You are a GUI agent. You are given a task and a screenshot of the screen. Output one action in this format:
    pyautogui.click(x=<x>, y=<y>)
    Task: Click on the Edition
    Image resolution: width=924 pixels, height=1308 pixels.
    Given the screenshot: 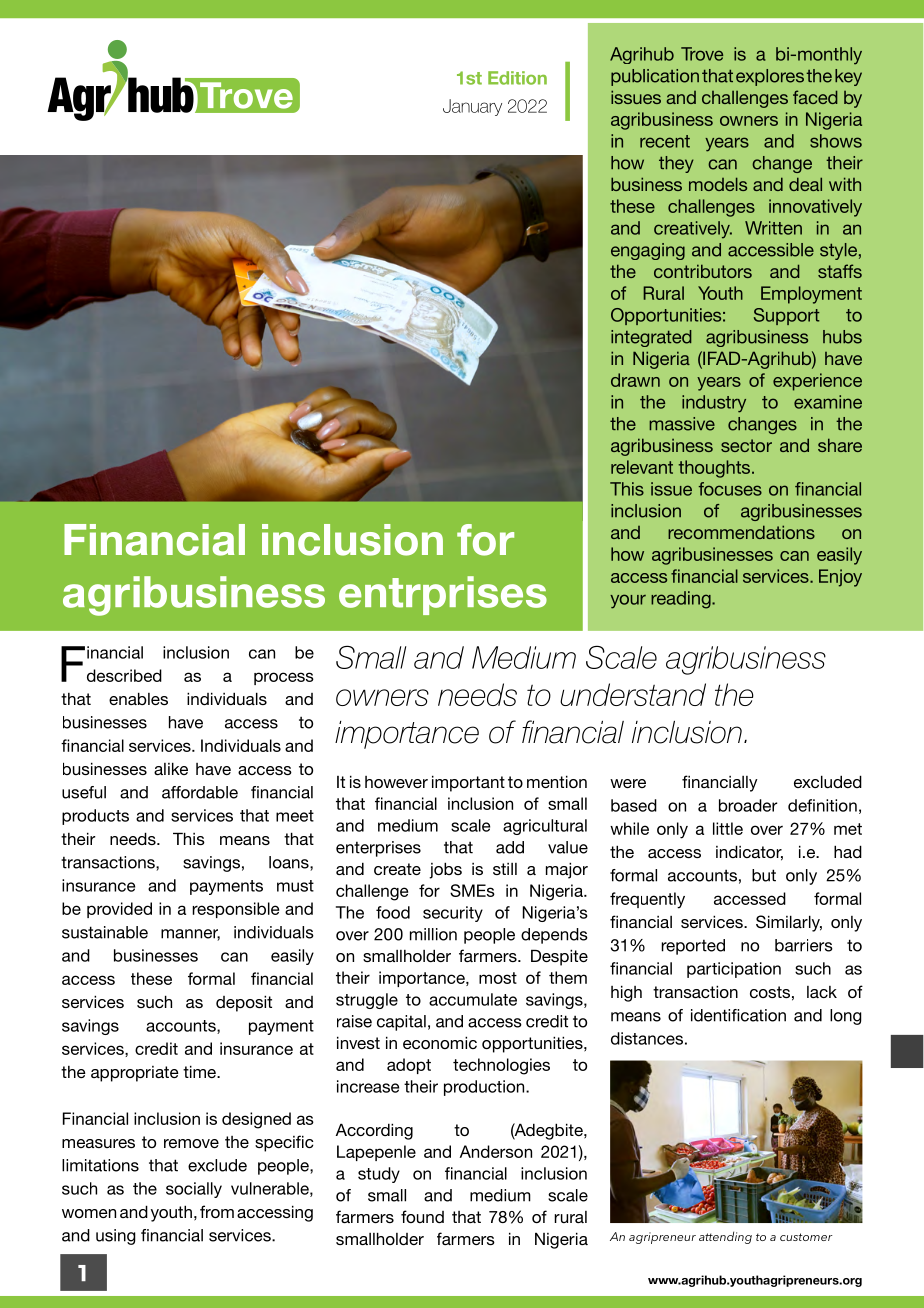 What is the action you would take?
    pyautogui.click(x=517, y=78)
